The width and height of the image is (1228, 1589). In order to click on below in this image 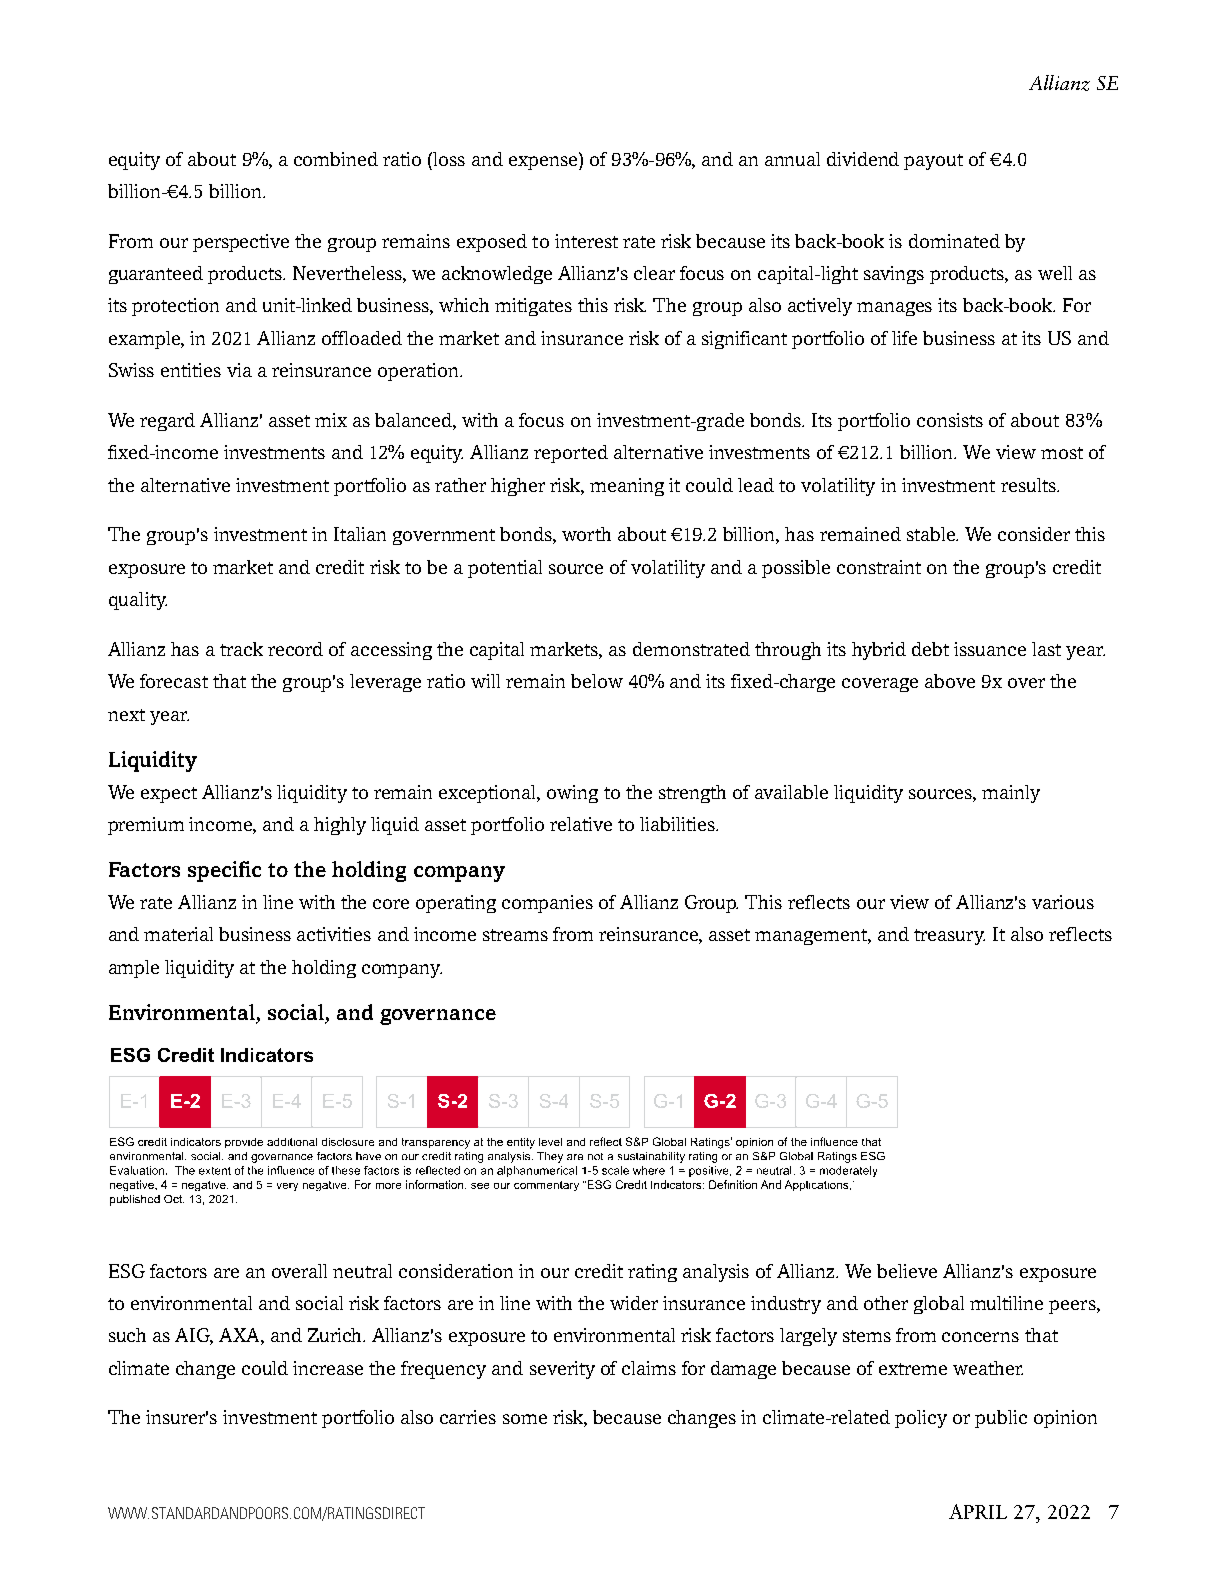, I will do `click(597, 681)`.
